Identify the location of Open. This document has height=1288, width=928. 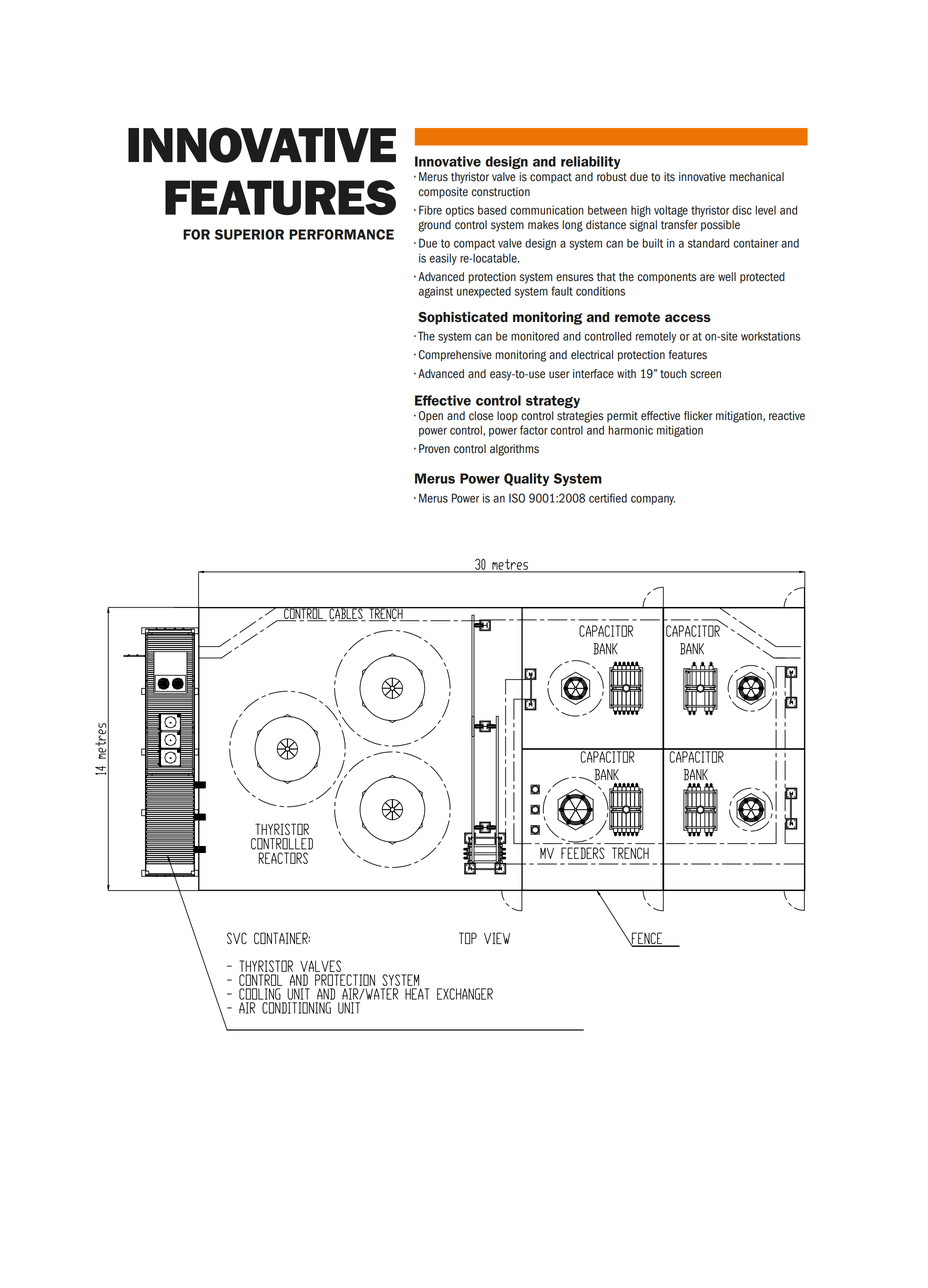
(431, 416).
